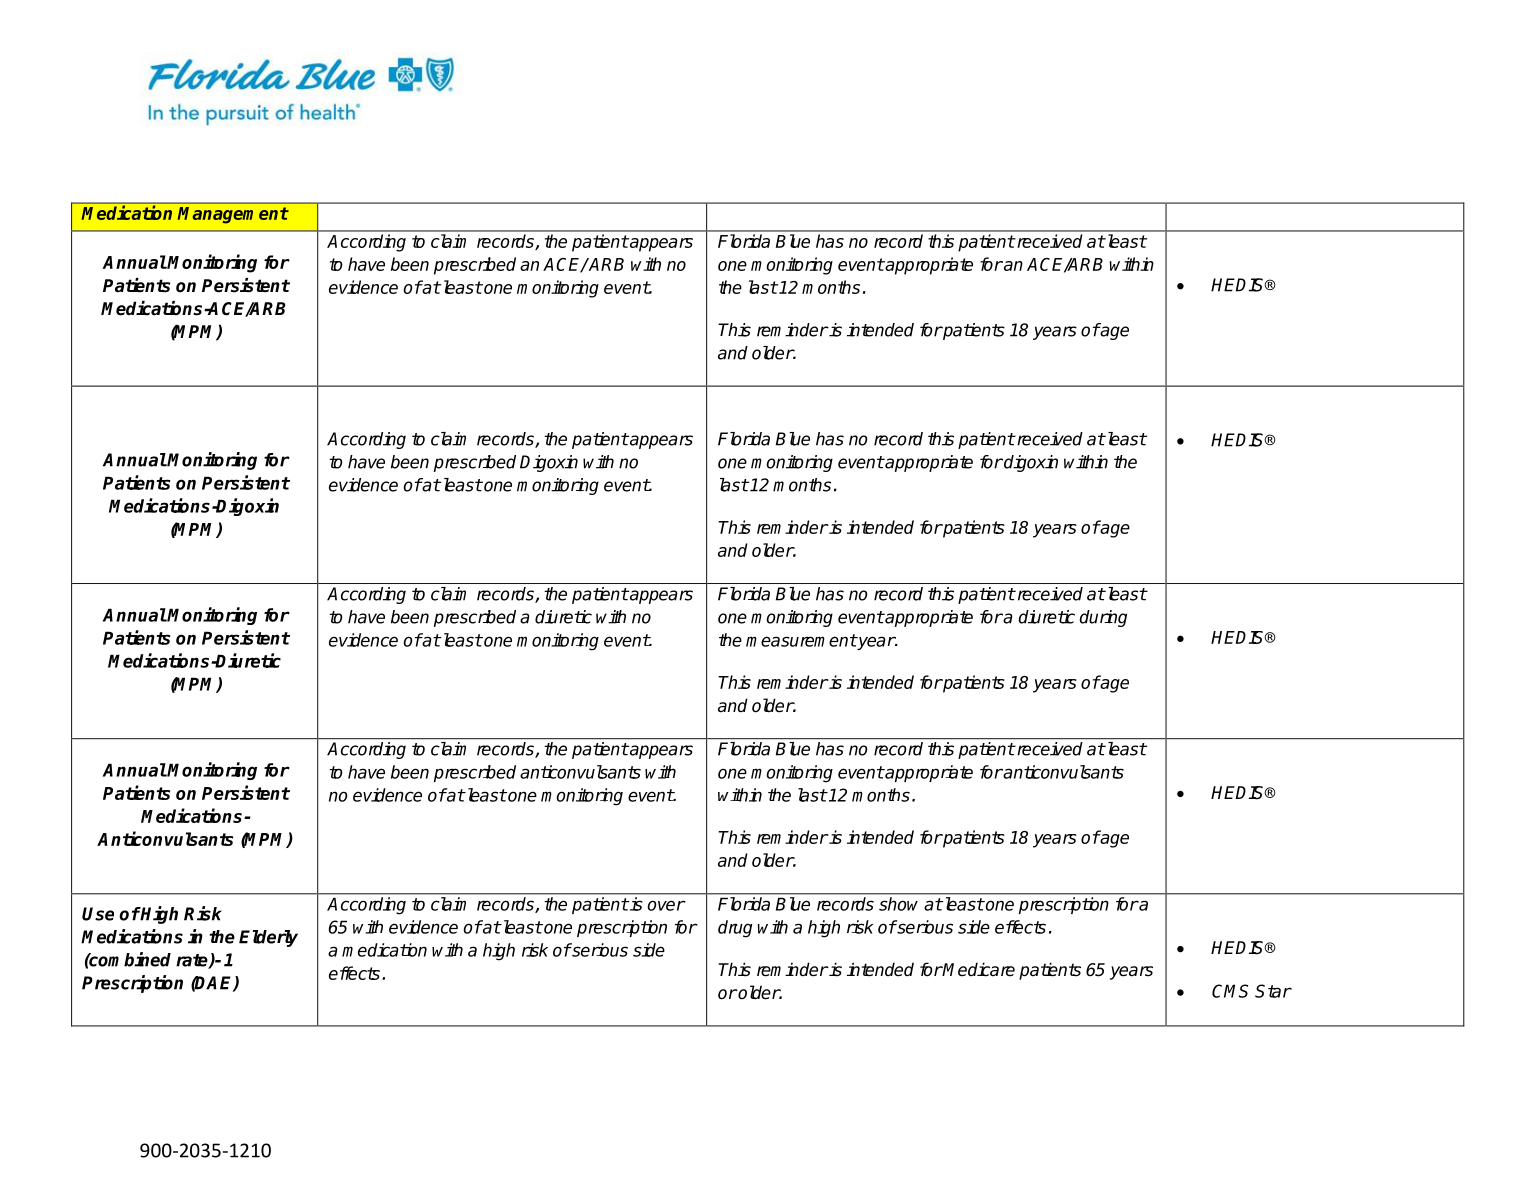  I want to click on drug, so click(735, 929).
